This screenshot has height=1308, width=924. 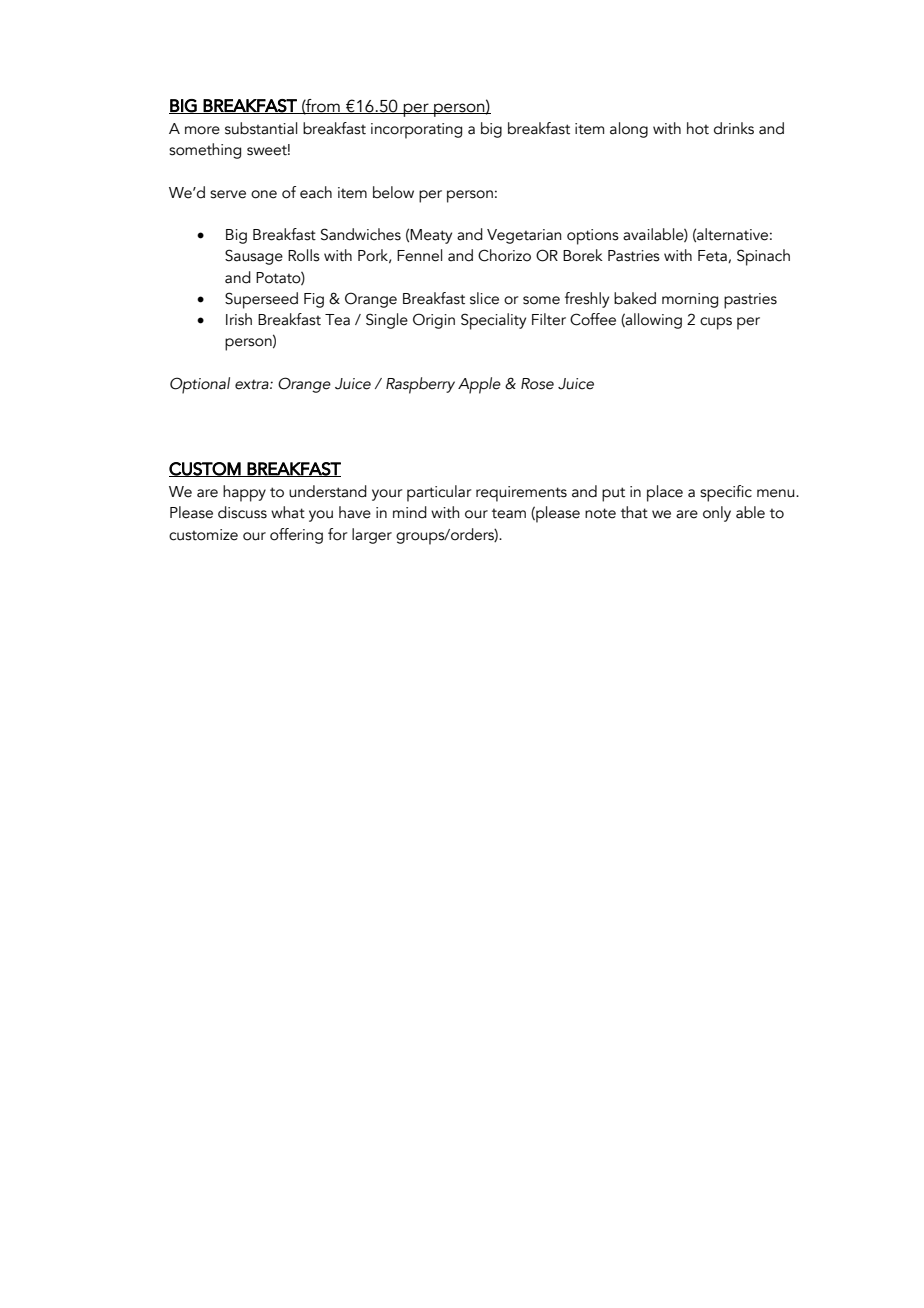 I want to click on Feta, so click(x=713, y=256).
